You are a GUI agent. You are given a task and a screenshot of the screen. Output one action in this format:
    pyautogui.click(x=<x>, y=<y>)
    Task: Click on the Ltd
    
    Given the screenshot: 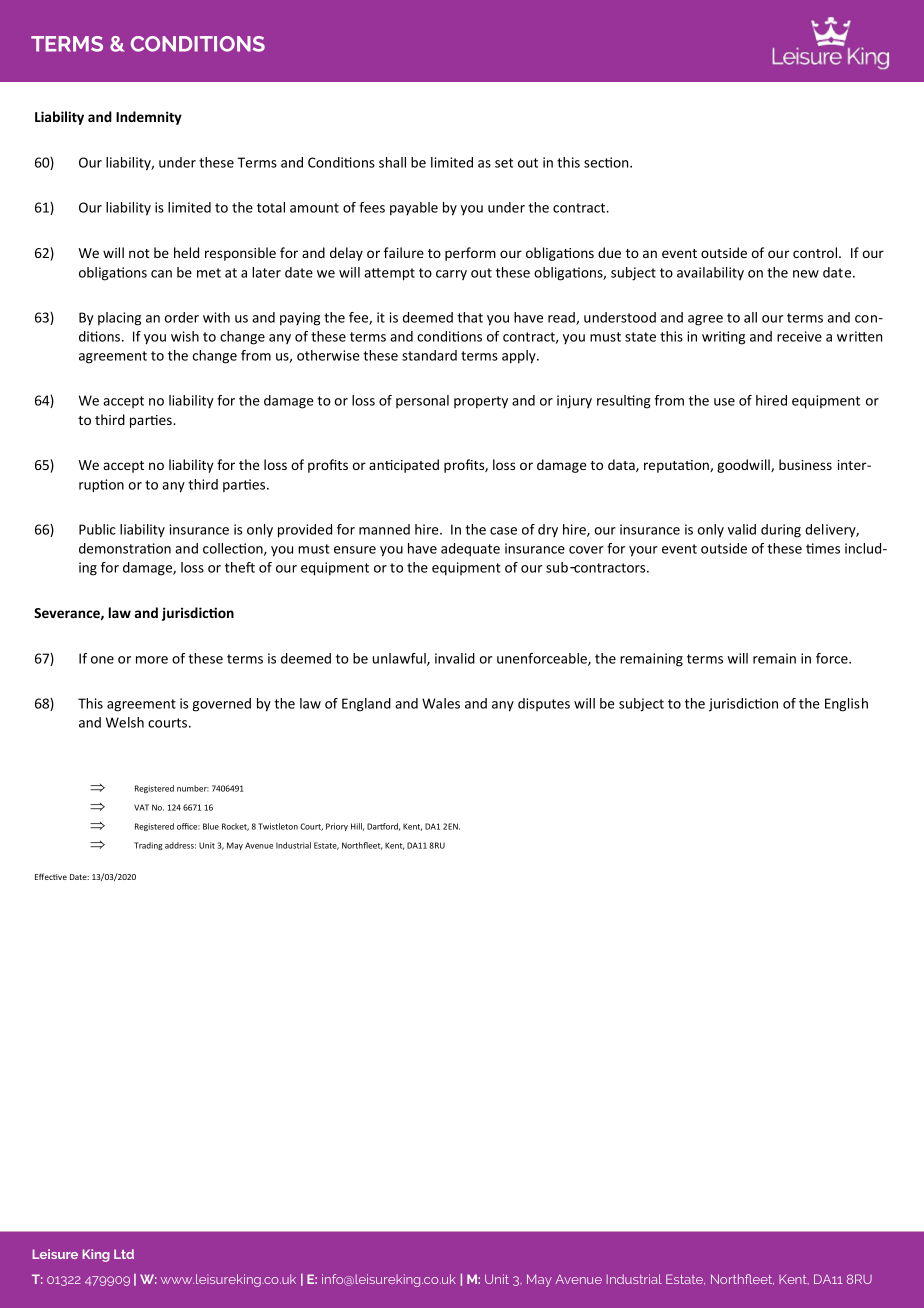 What is the action you would take?
    pyautogui.click(x=124, y=1254)
